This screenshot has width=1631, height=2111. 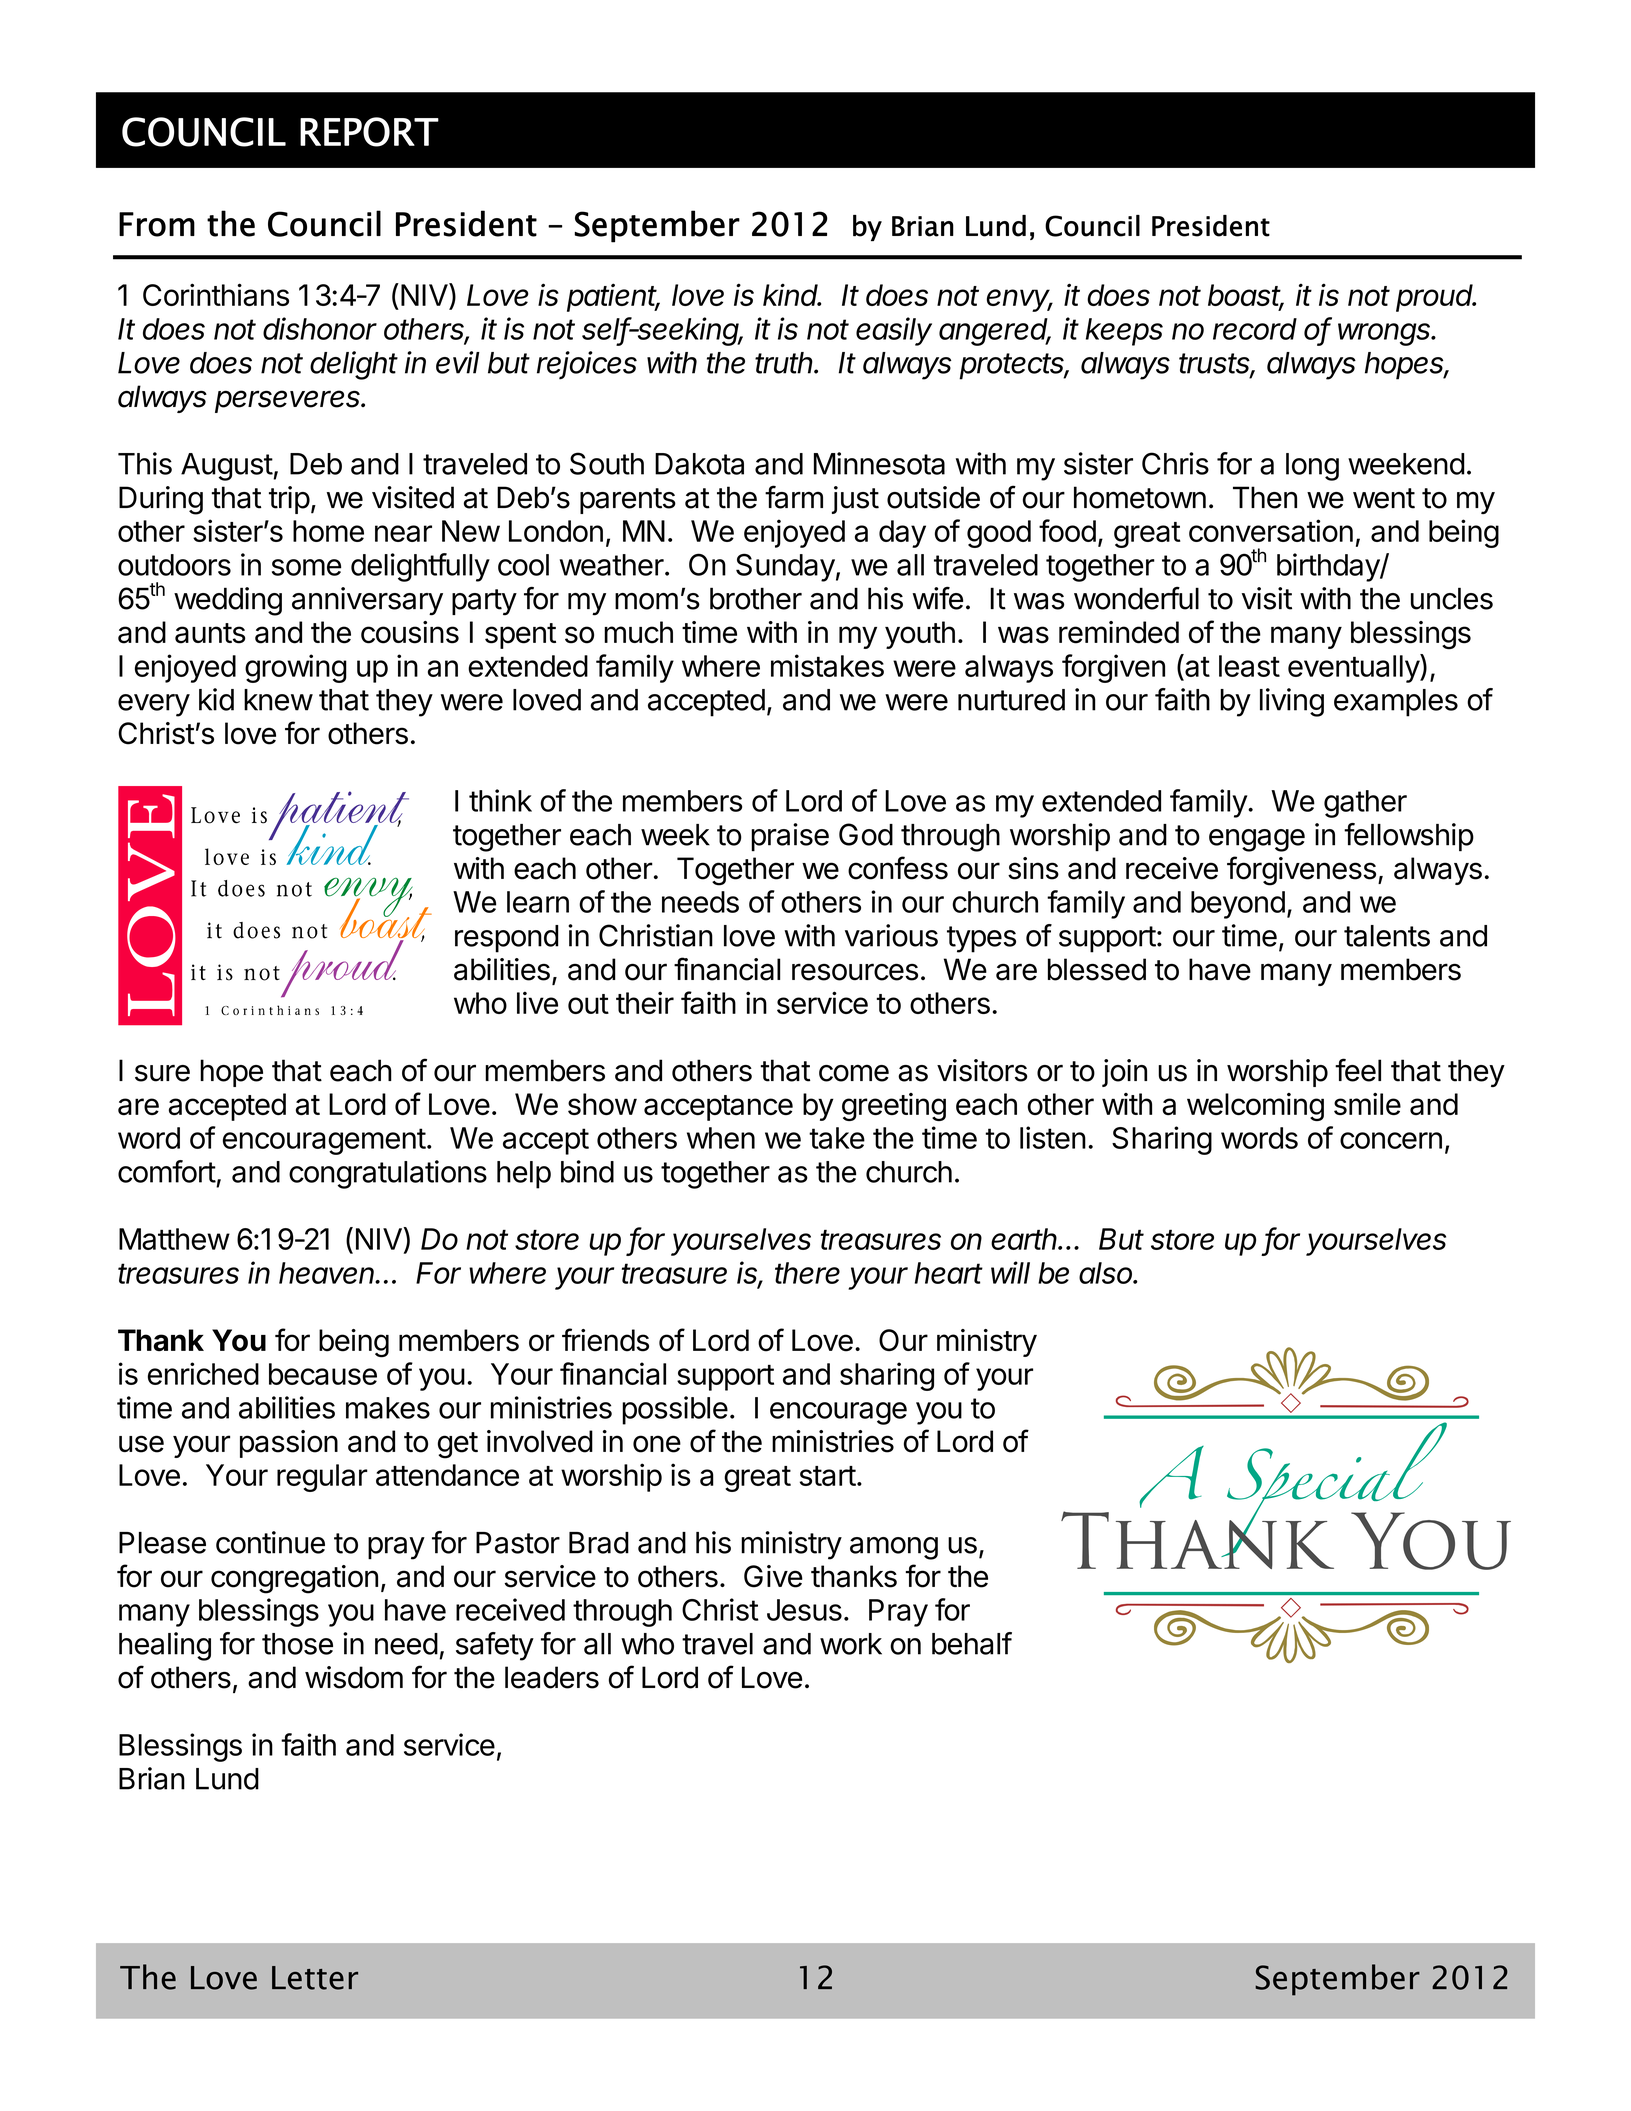 What do you see at coordinates (1391, 1140) in the screenshot?
I see `concern` at bounding box center [1391, 1140].
